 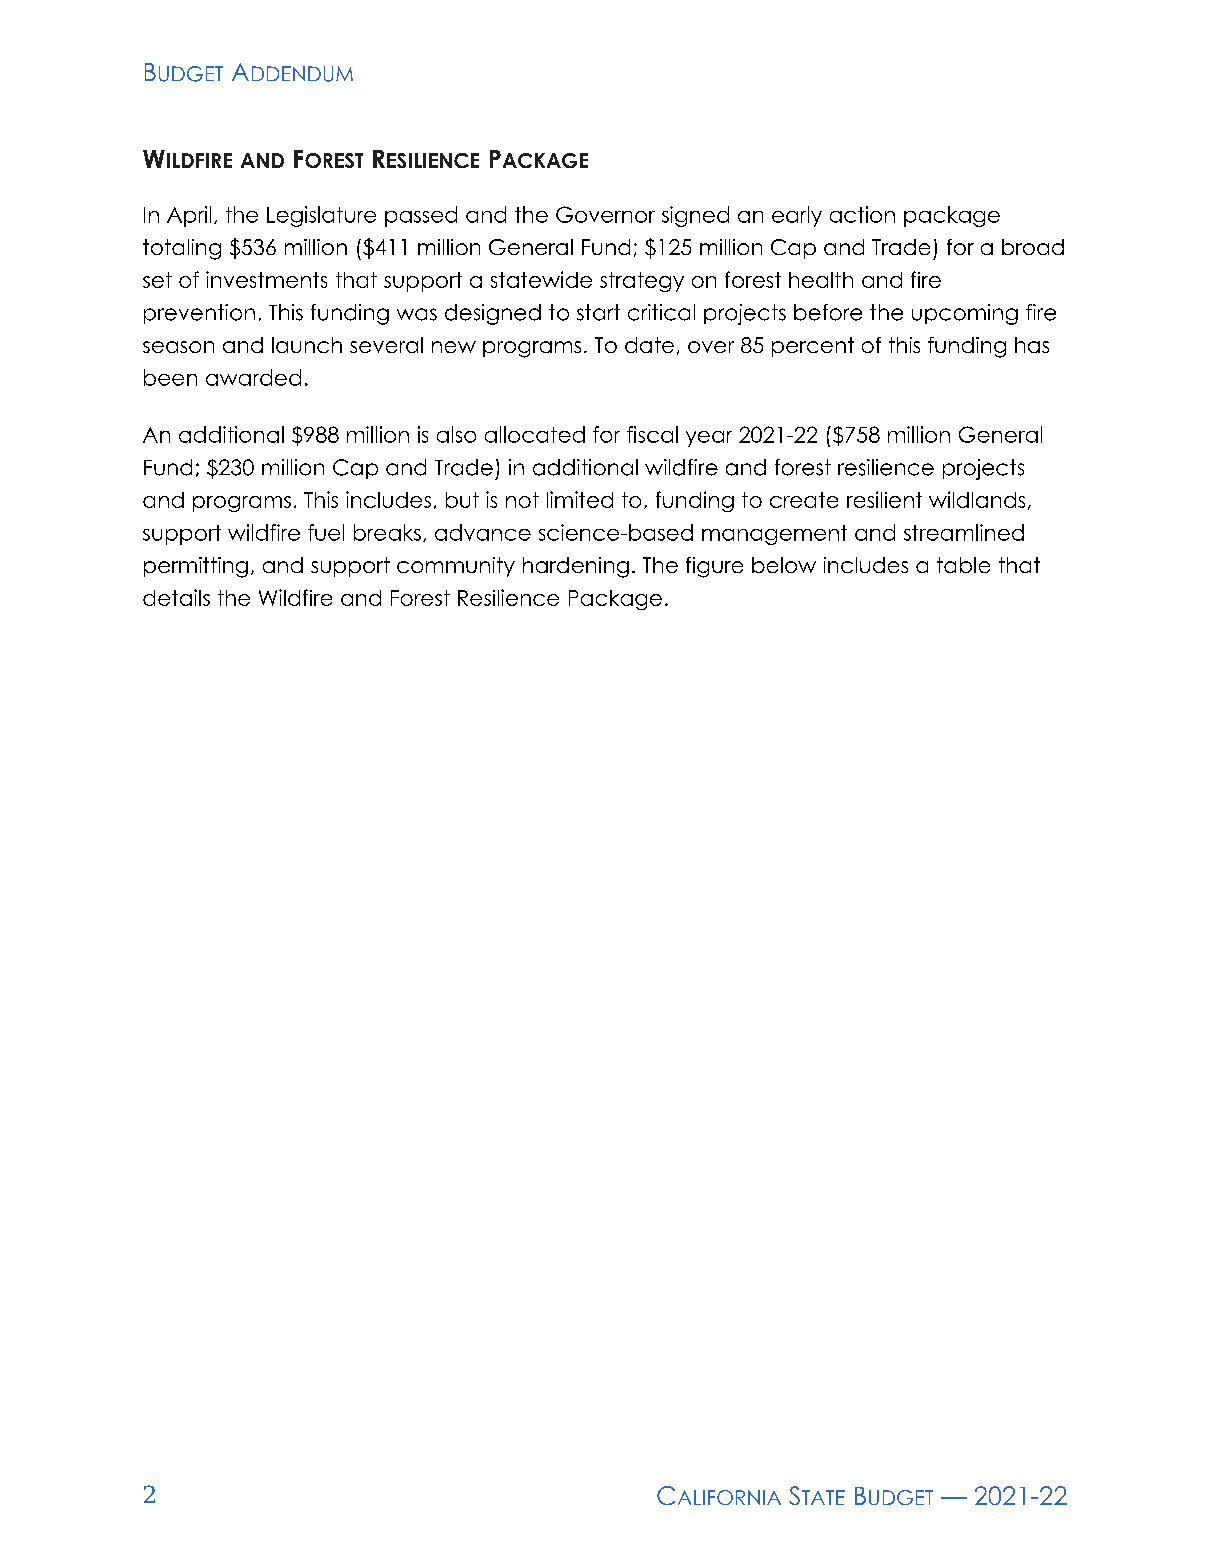 I want to click on resilient, so click(x=884, y=499).
